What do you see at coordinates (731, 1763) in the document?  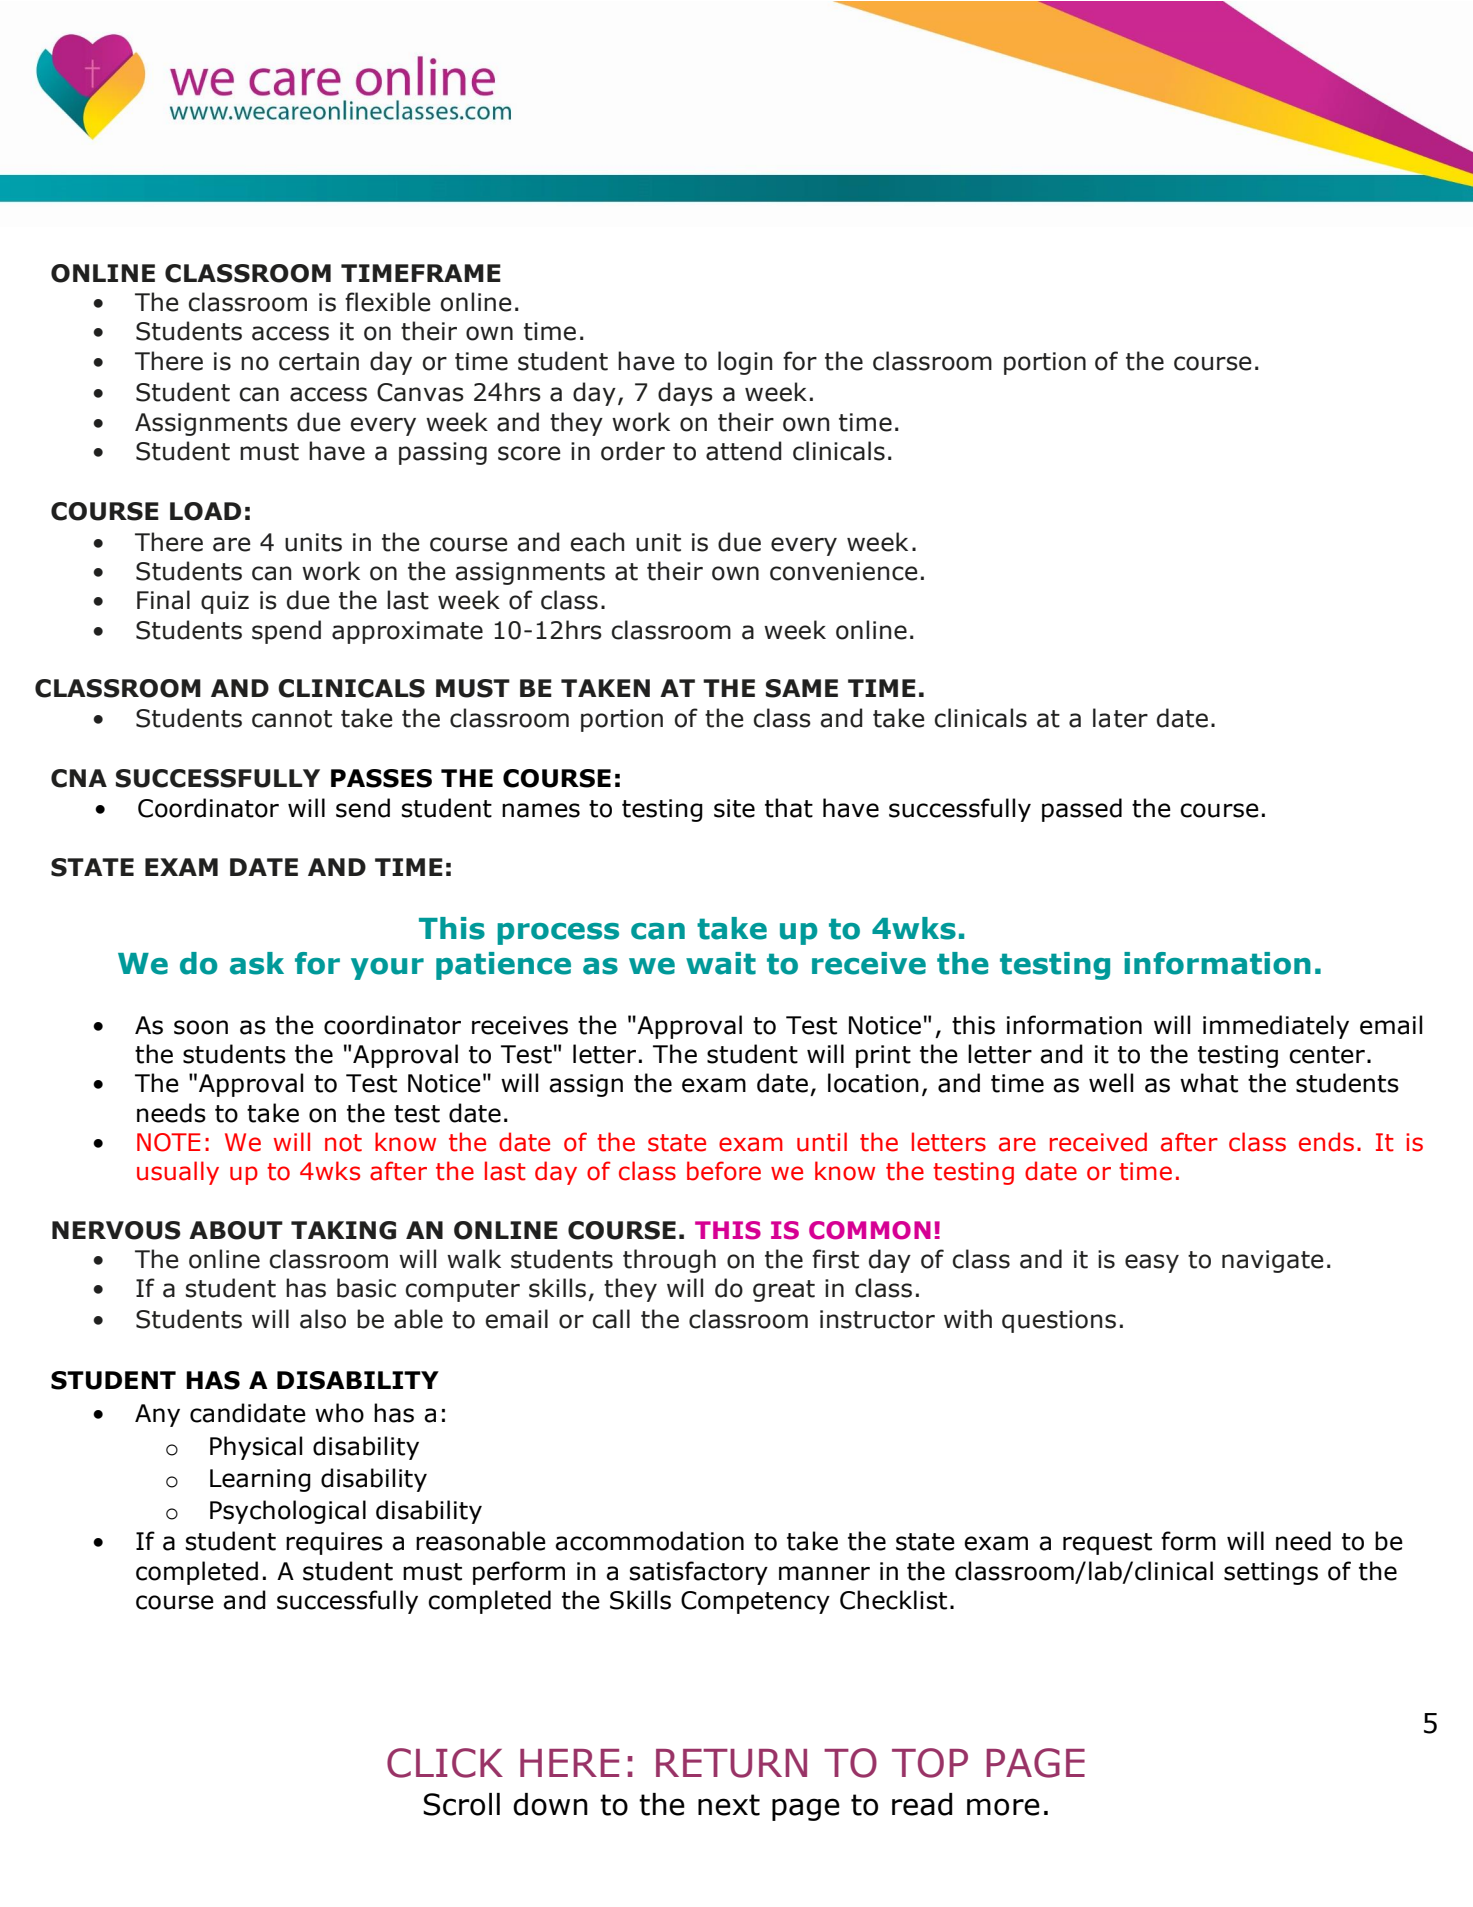 I see `RETURN` at bounding box center [731, 1763].
